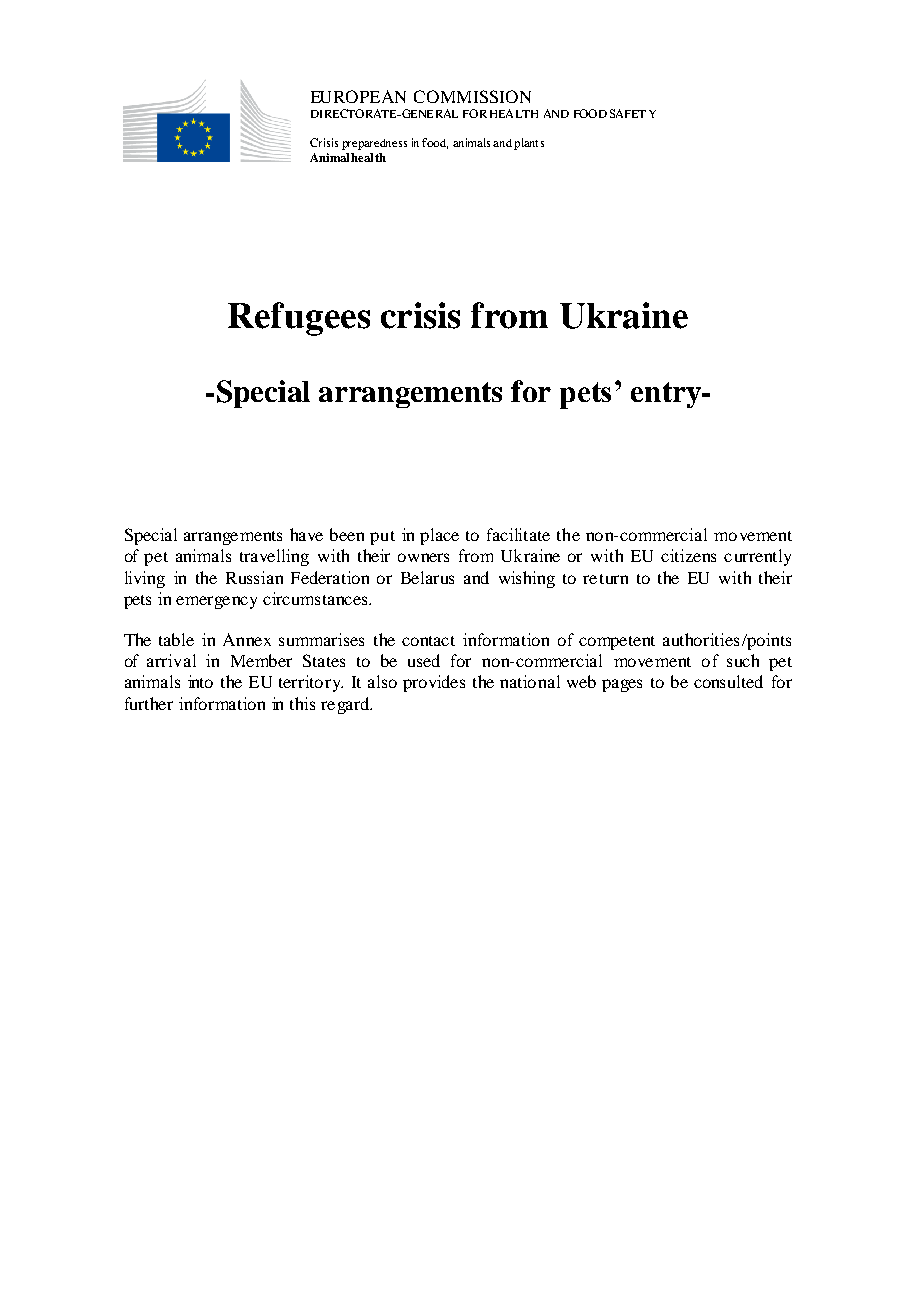  What do you see at coordinates (306, 534) in the document?
I see `have` at bounding box center [306, 534].
